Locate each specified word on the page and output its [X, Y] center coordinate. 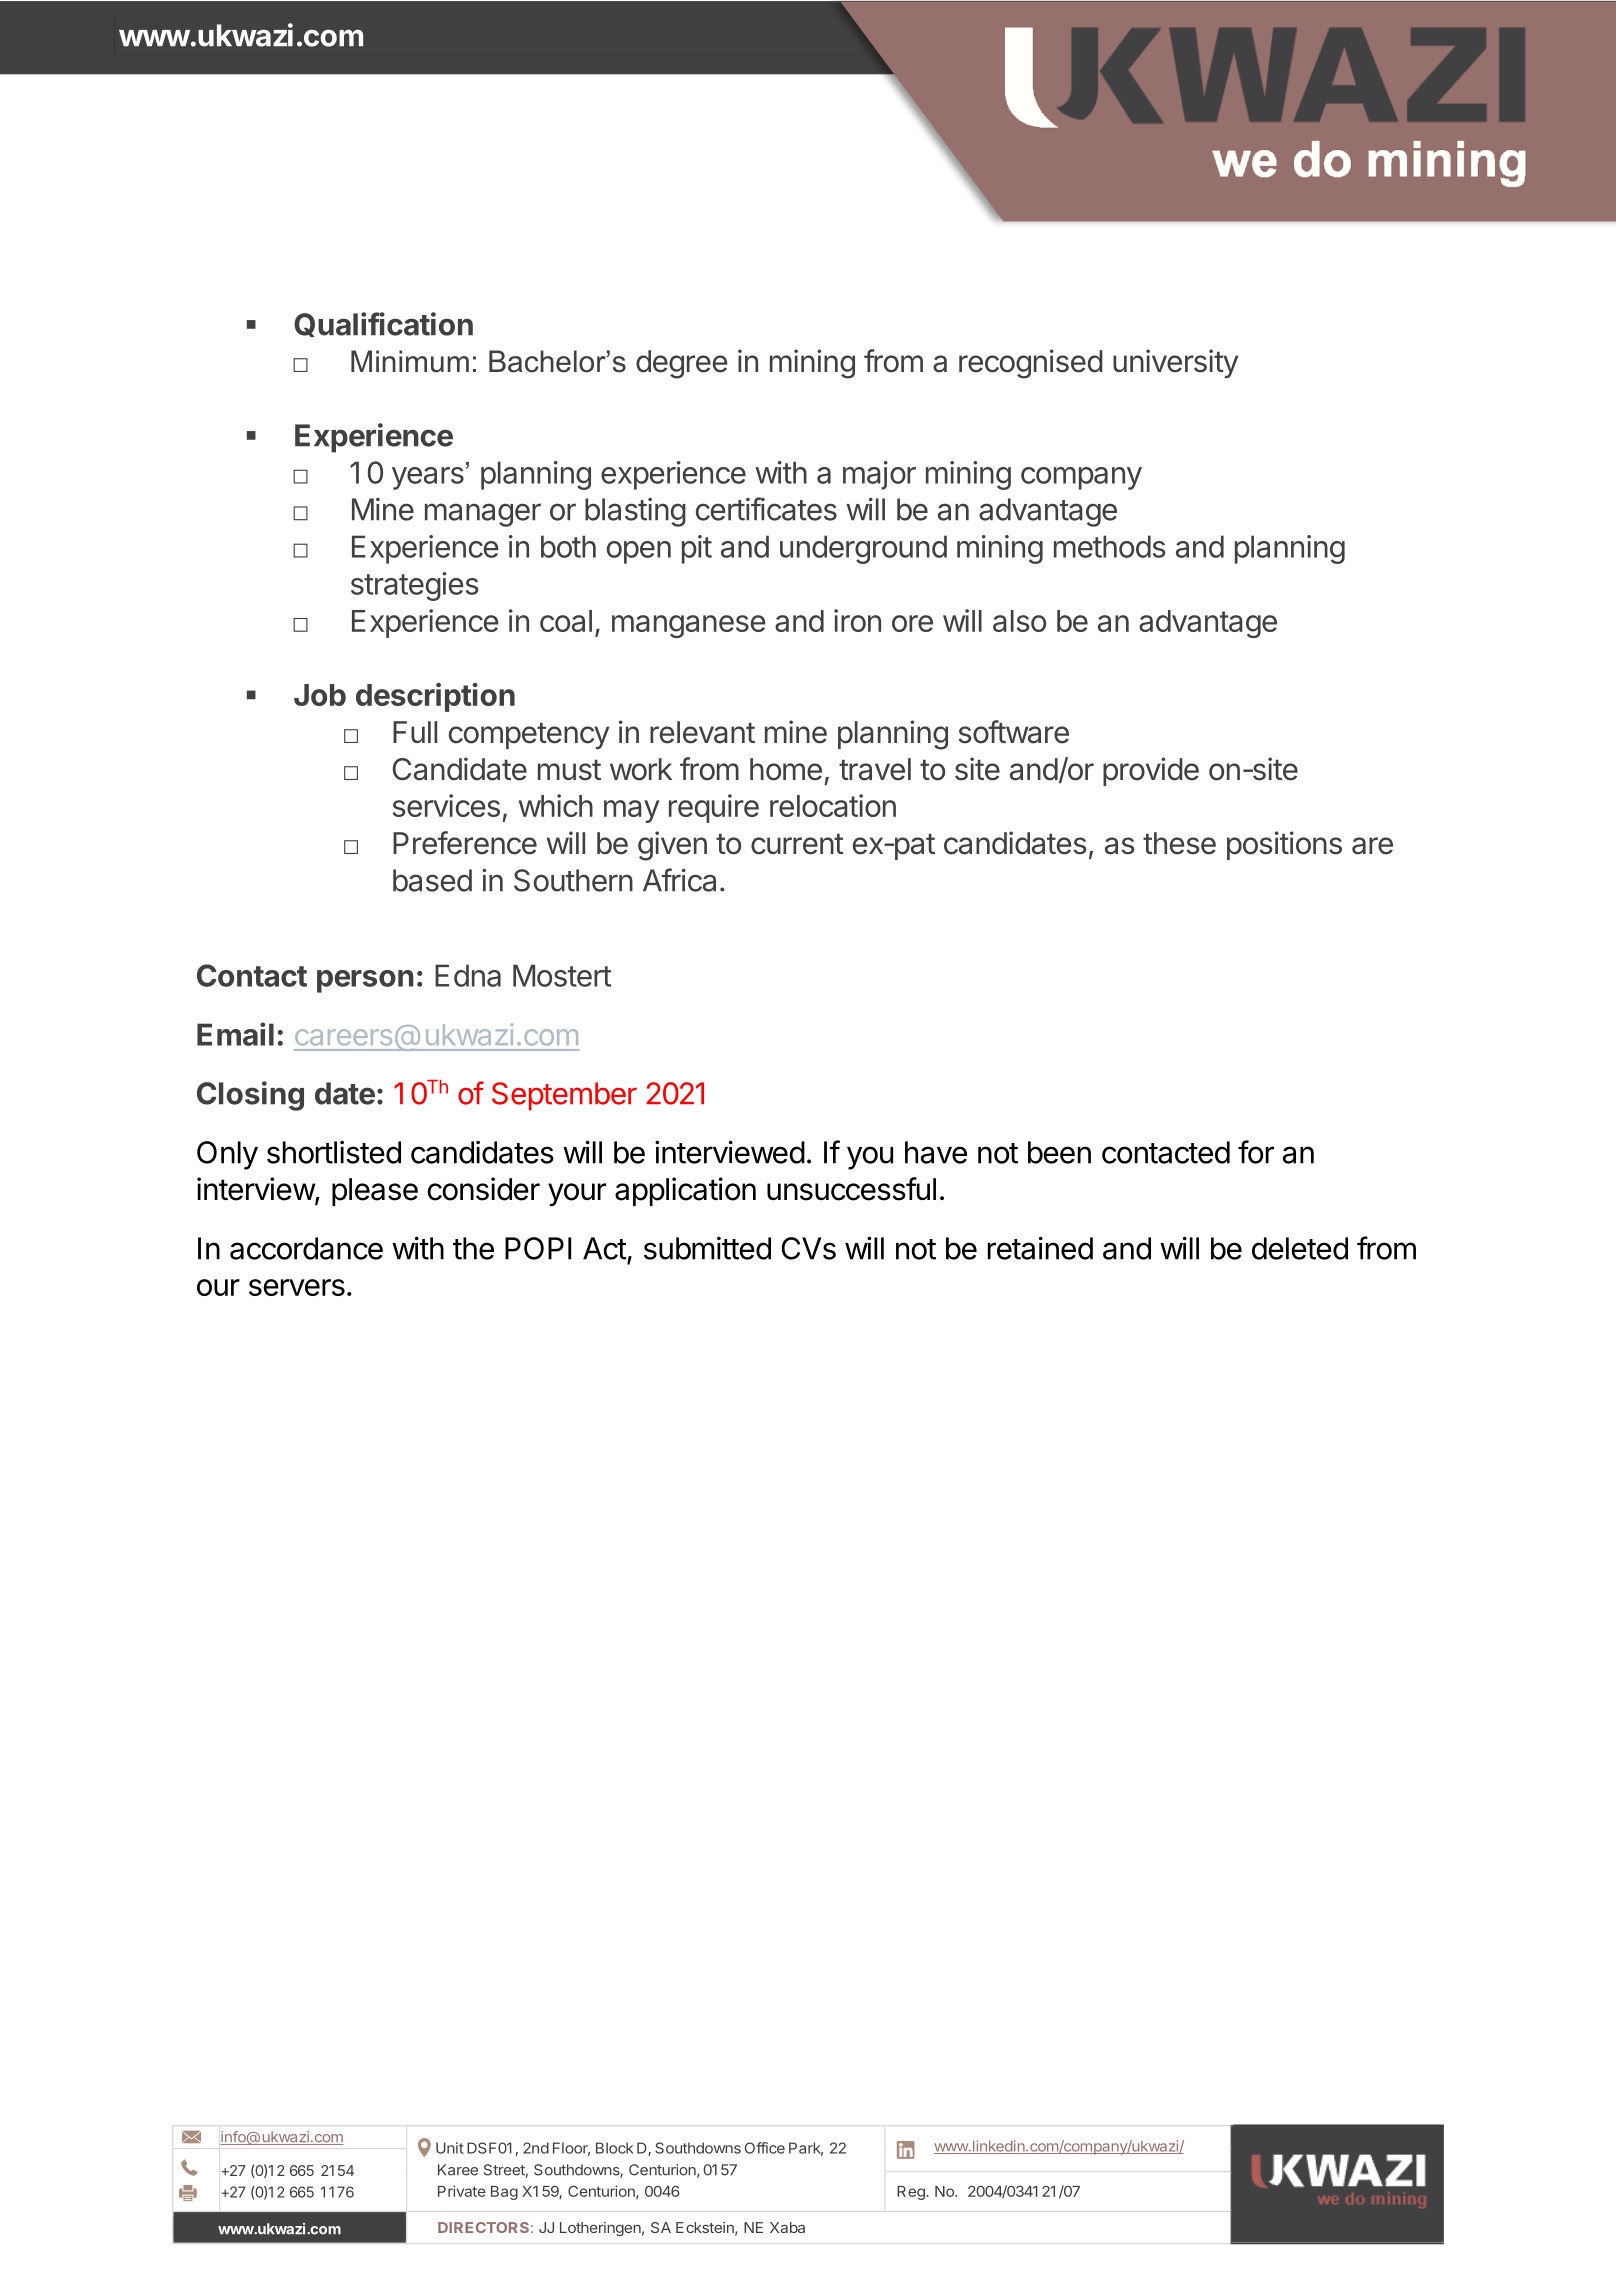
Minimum [410, 361]
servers [297, 1287]
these [1179, 843]
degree [681, 364]
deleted [1300, 1248]
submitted [707, 1248]
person [365, 981]
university [1175, 363]
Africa [679, 880]
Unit [450, 2148]
